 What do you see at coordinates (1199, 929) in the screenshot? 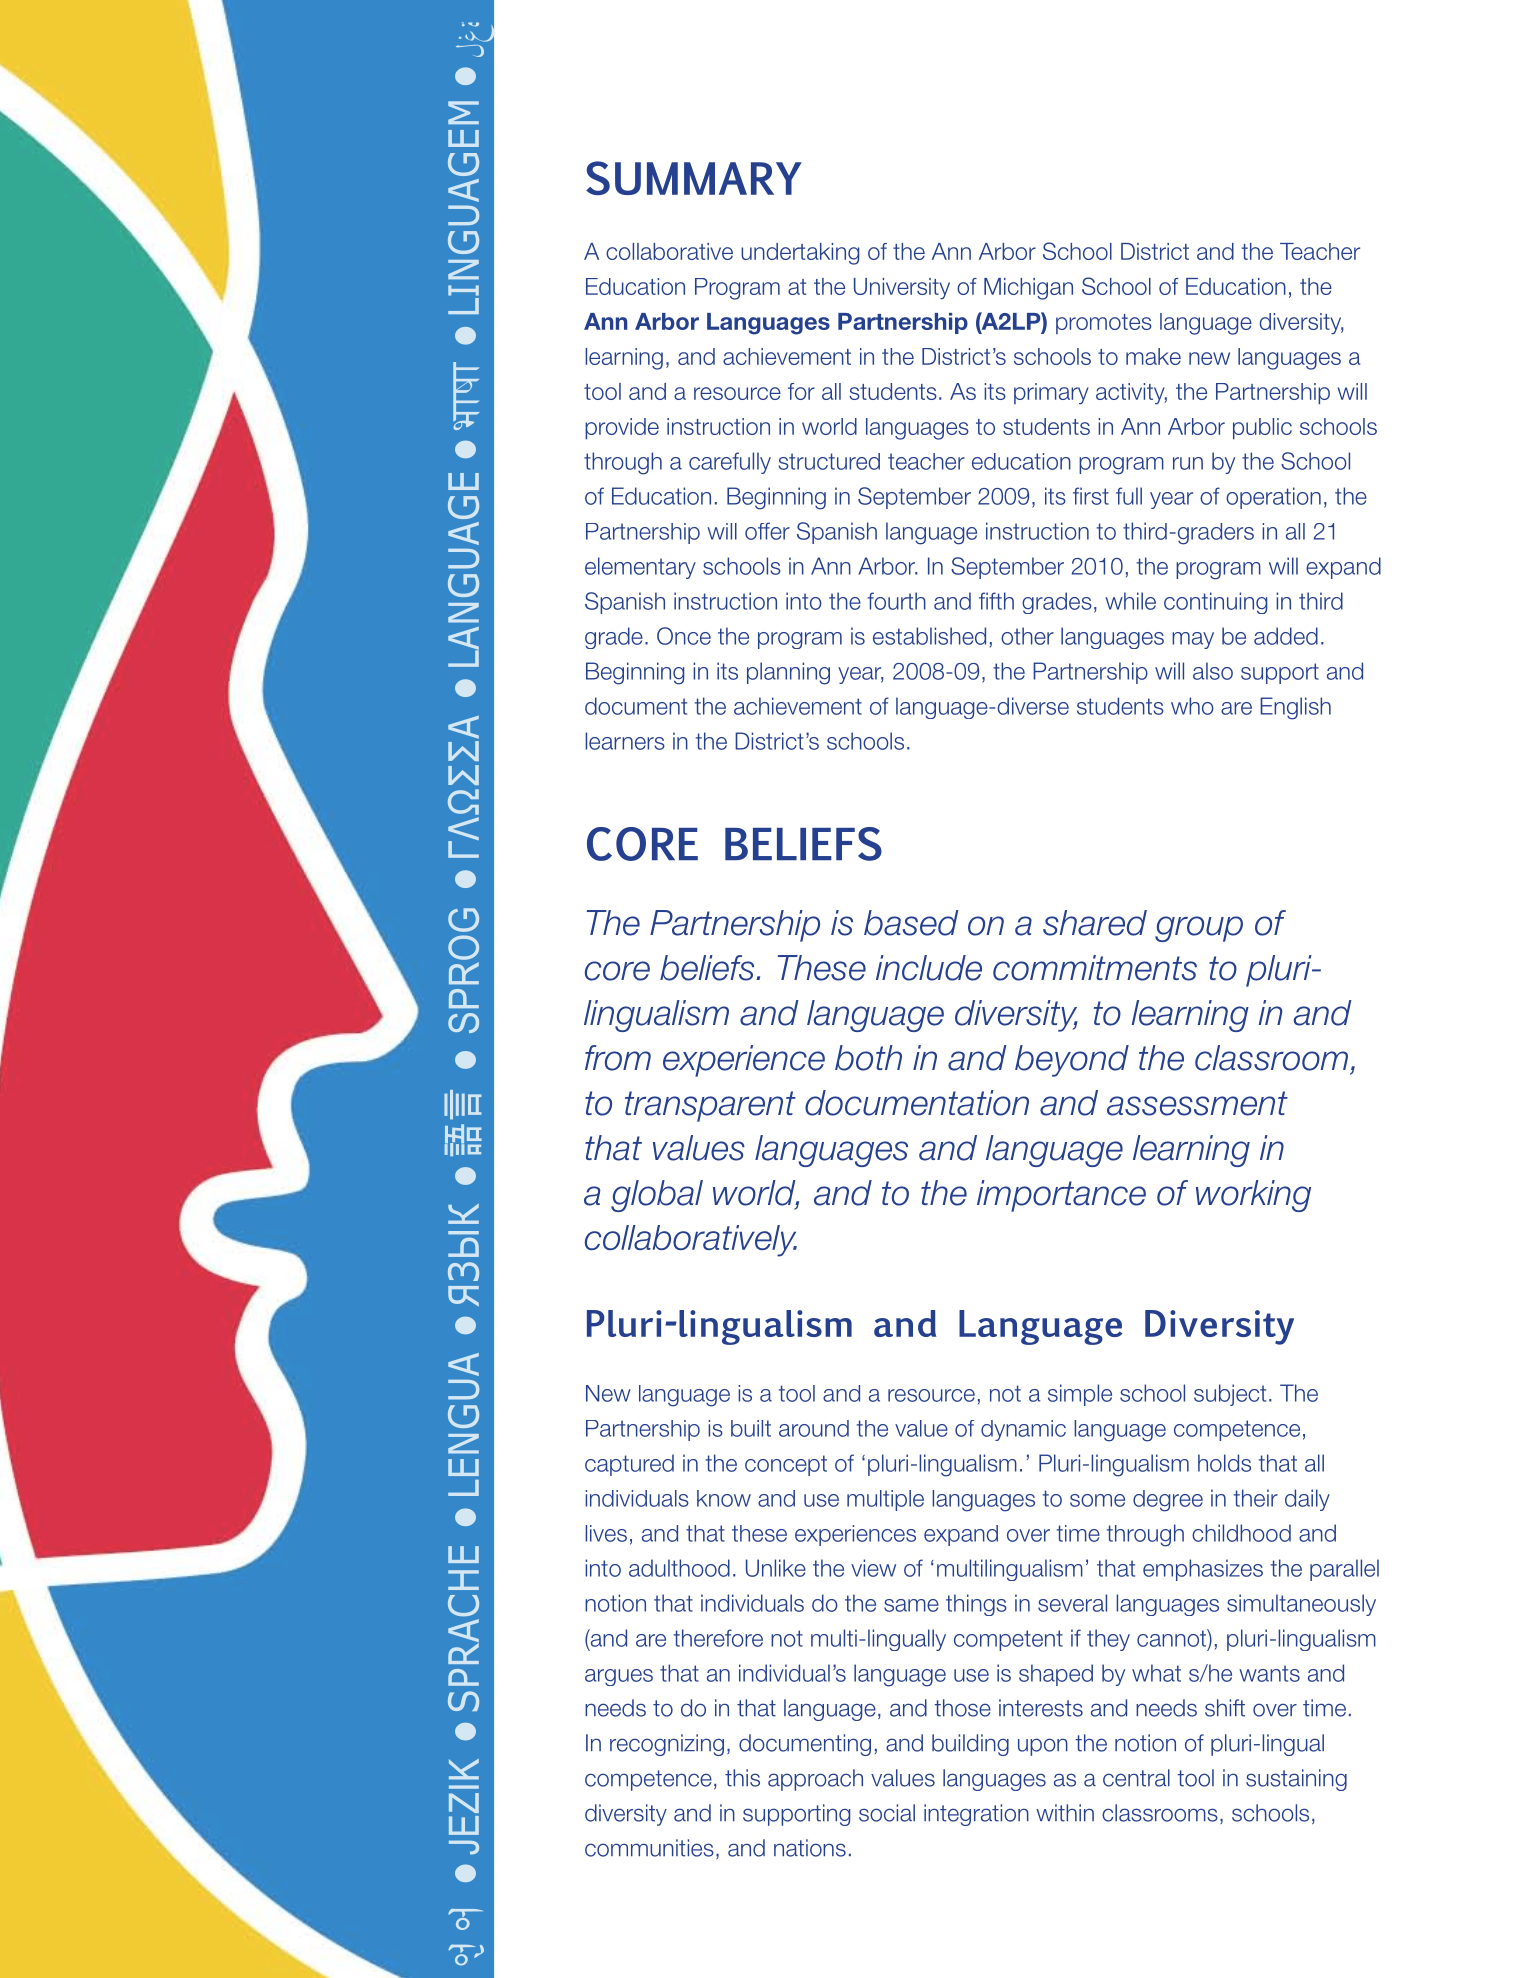
I see `group` at bounding box center [1199, 929].
